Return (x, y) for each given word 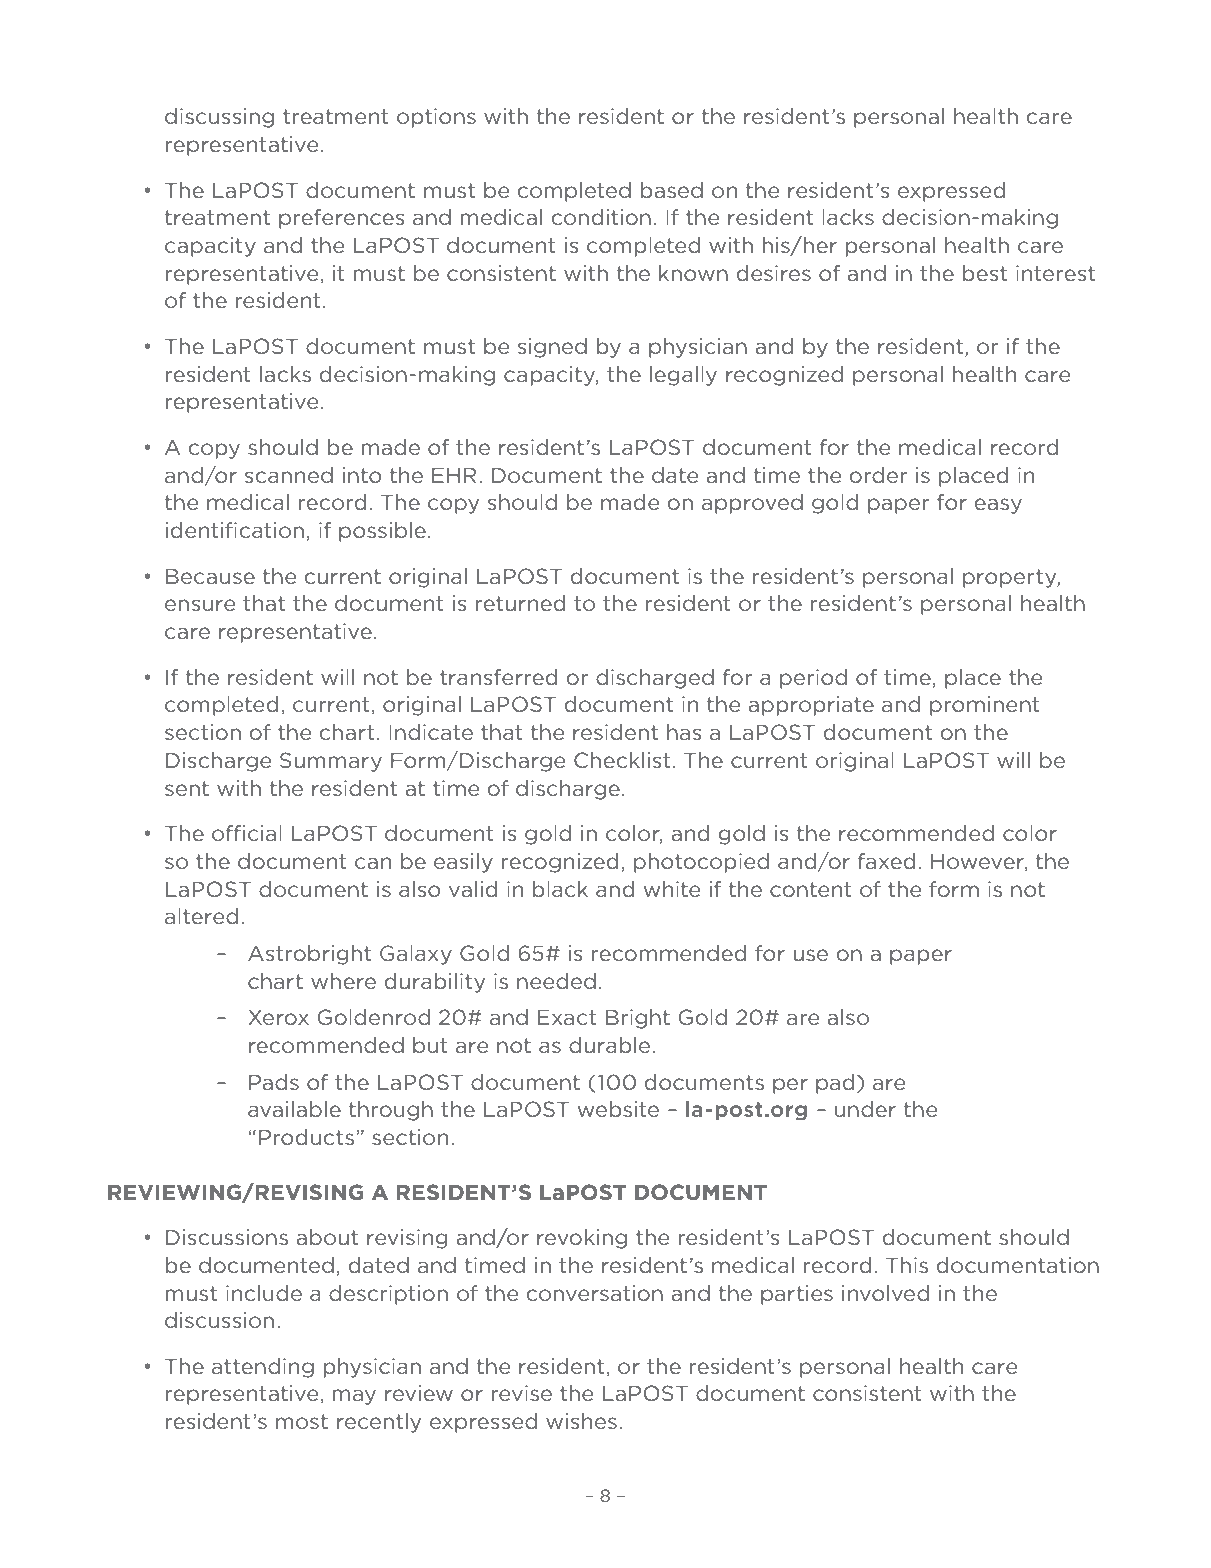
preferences (342, 219)
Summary (331, 762)
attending (263, 1368)
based (672, 190)
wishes (581, 1421)
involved (885, 1293)
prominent (985, 706)
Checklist (622, 760)
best (985, 273)
